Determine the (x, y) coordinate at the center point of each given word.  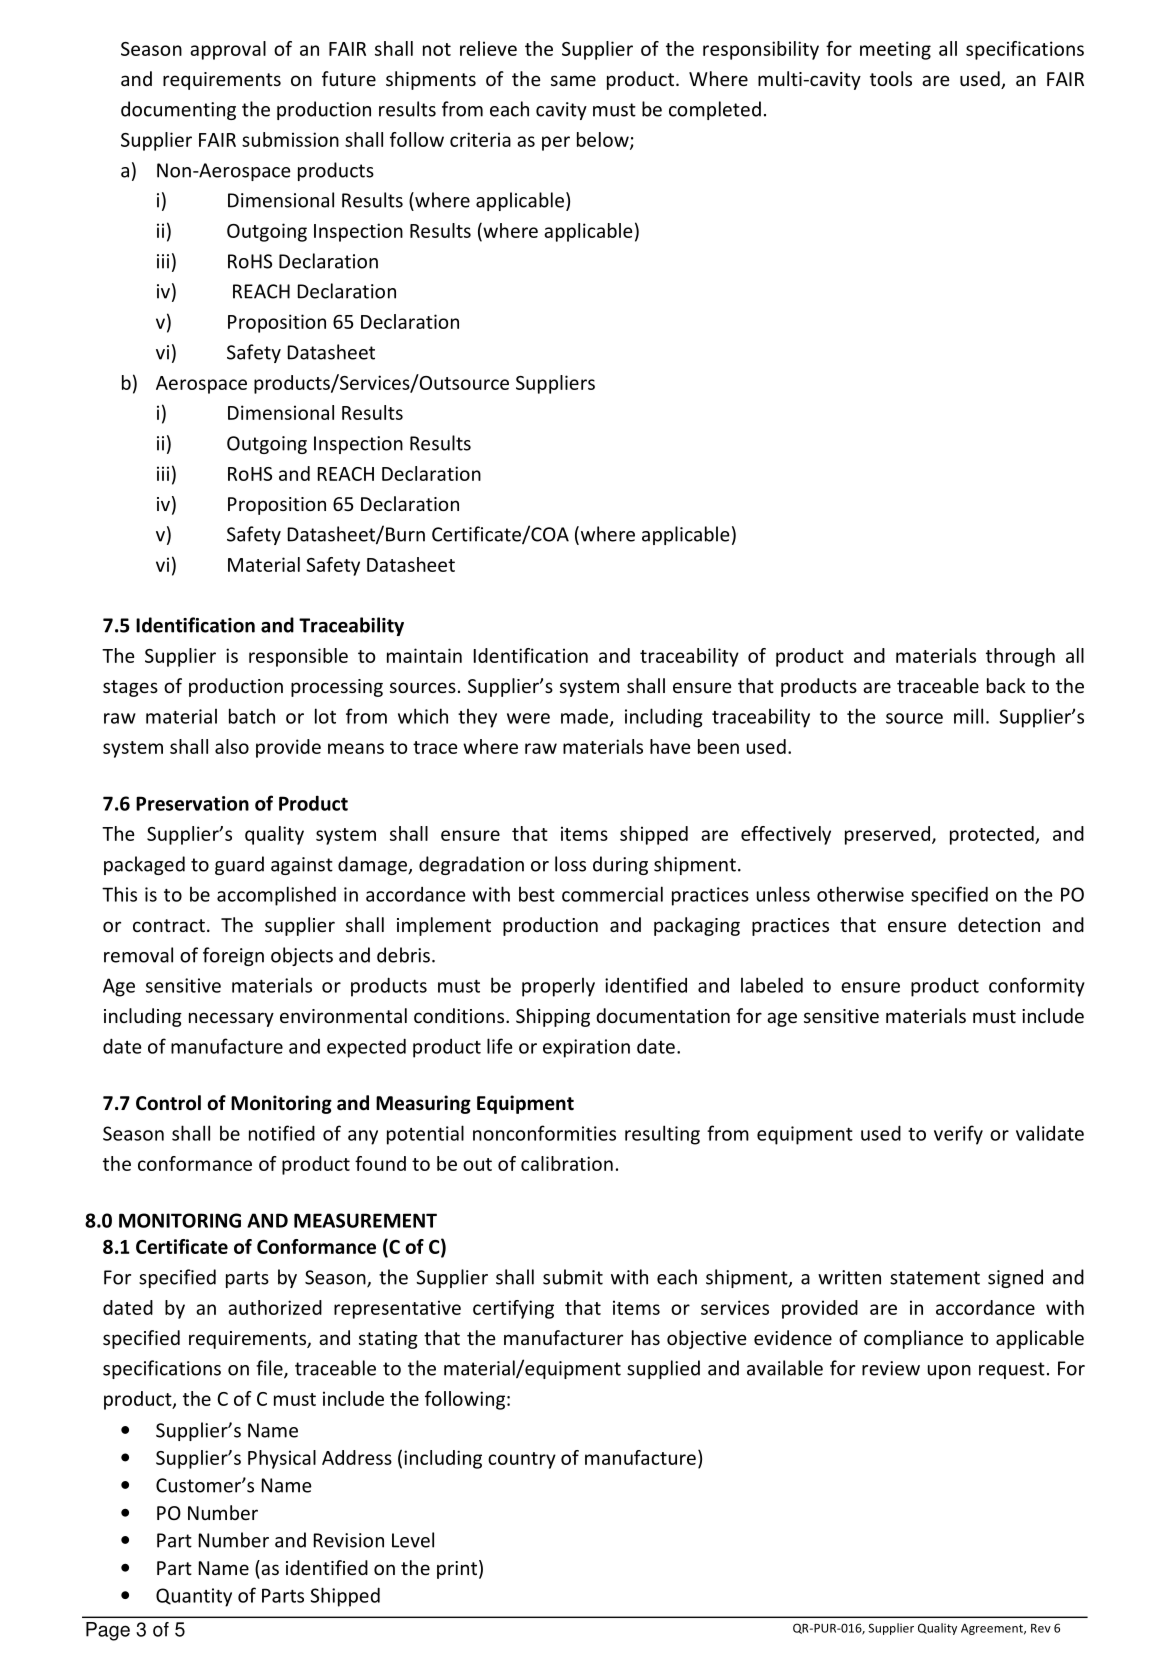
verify (958, 1135)
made (586, 717)
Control (168, 1103)
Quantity (194, 1597)
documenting (178, 110)
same (573, 80)
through (1020, 657)
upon (949, 1372)
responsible (298, 657)
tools (891, 78)
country (522, 1460)
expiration (586, 1048)
